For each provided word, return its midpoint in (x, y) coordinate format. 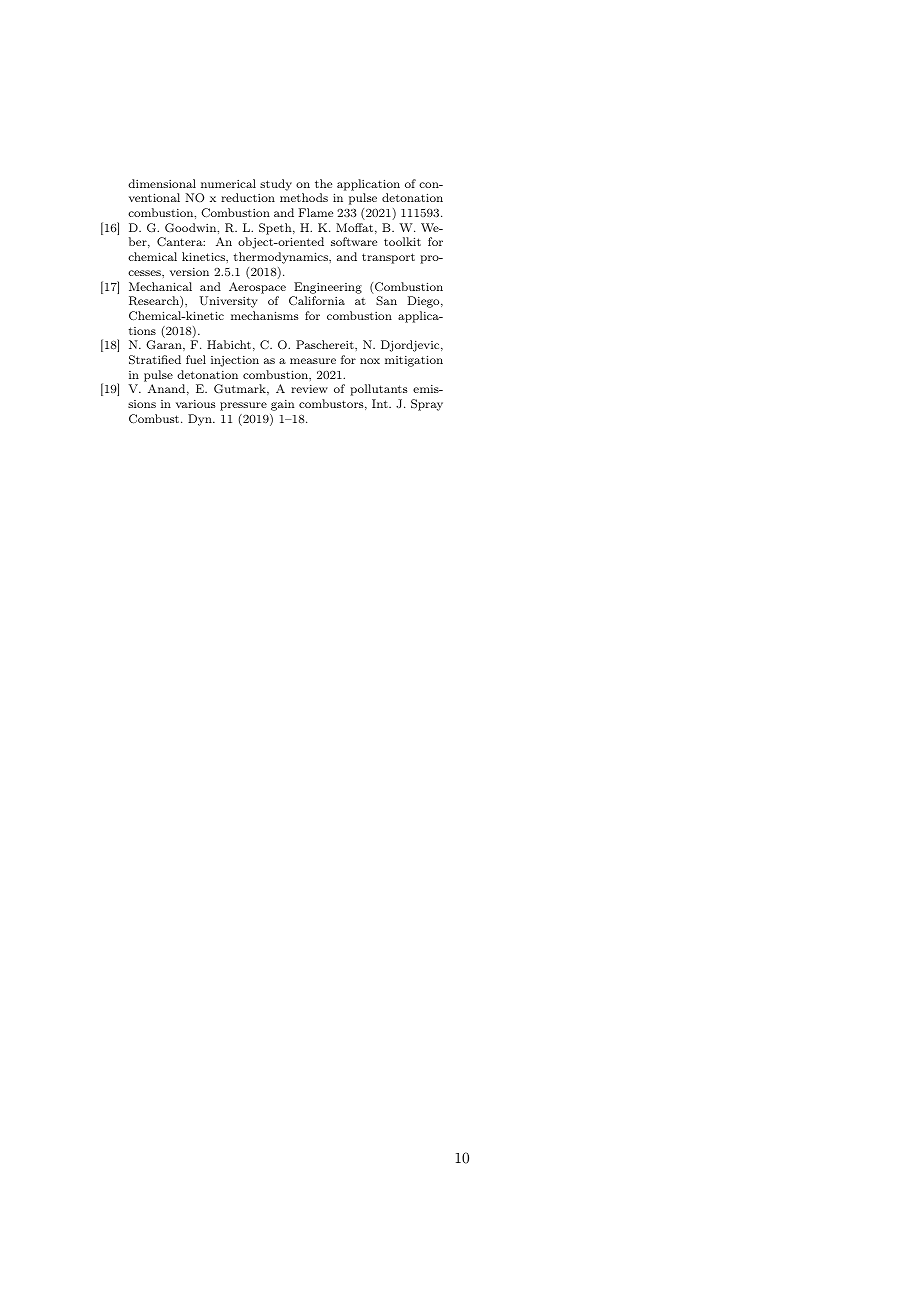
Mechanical (160, 286)
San (386, 300)
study (276, 185)
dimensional (162, 183)
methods (304, 197)
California (317, 300)
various (195, 404)
